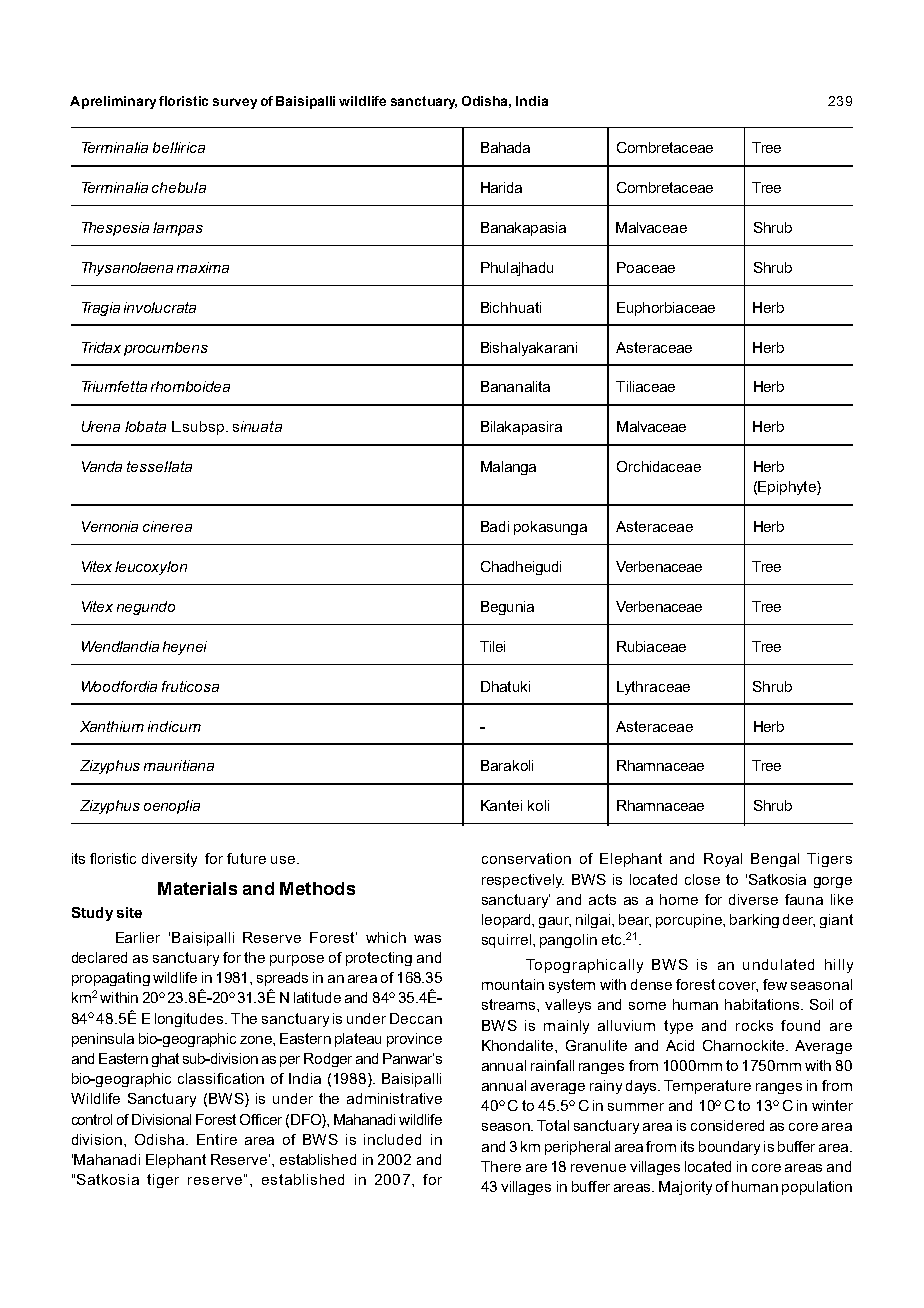  What do you see at coordinates (217, 1139) in the screenshot?
I see `Entire` at bounding box center [217, 1139].
